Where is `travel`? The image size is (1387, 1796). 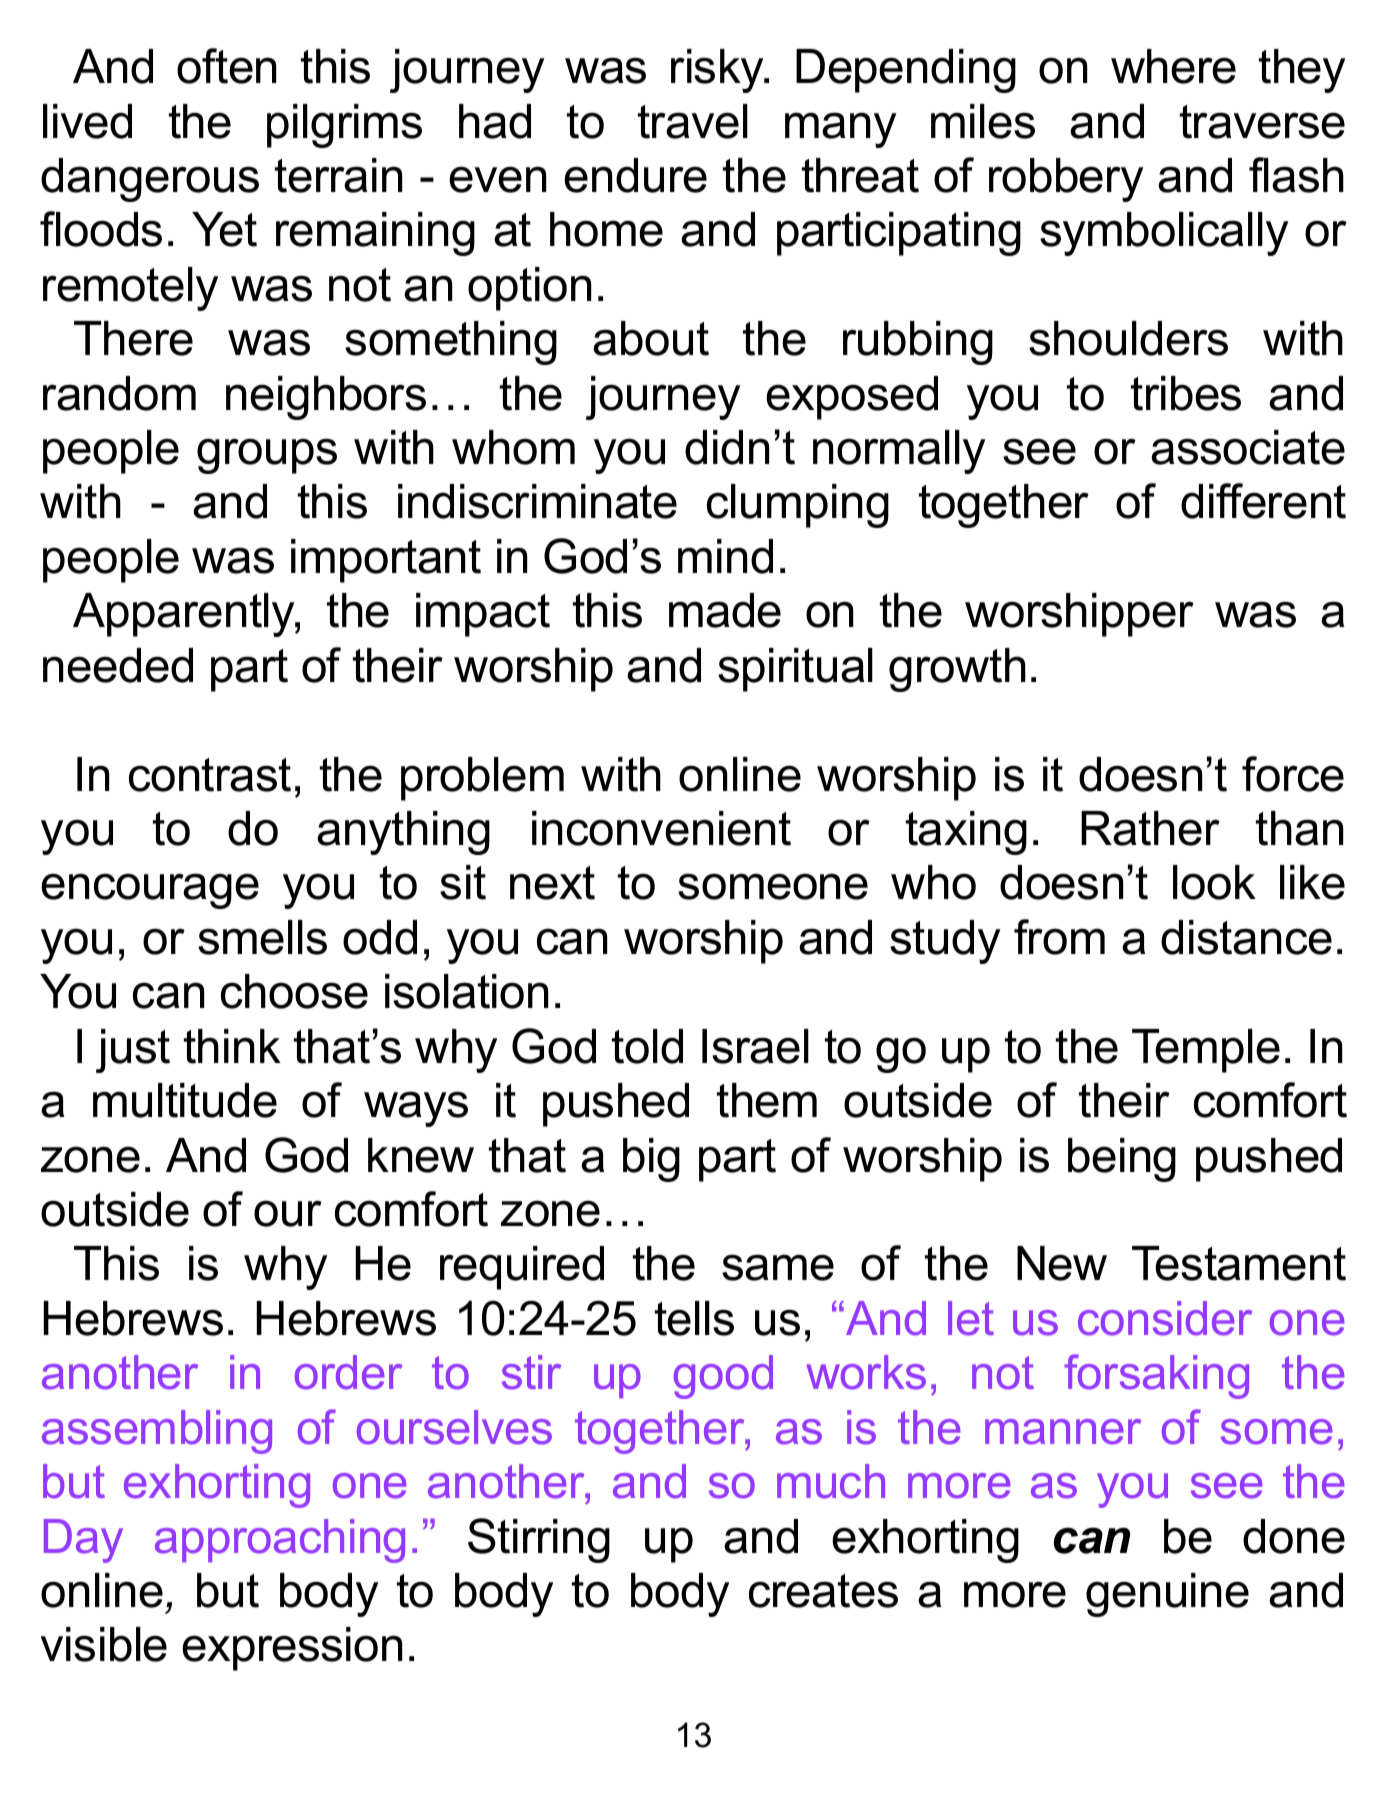 travel is located at coordinates (693, 121).
